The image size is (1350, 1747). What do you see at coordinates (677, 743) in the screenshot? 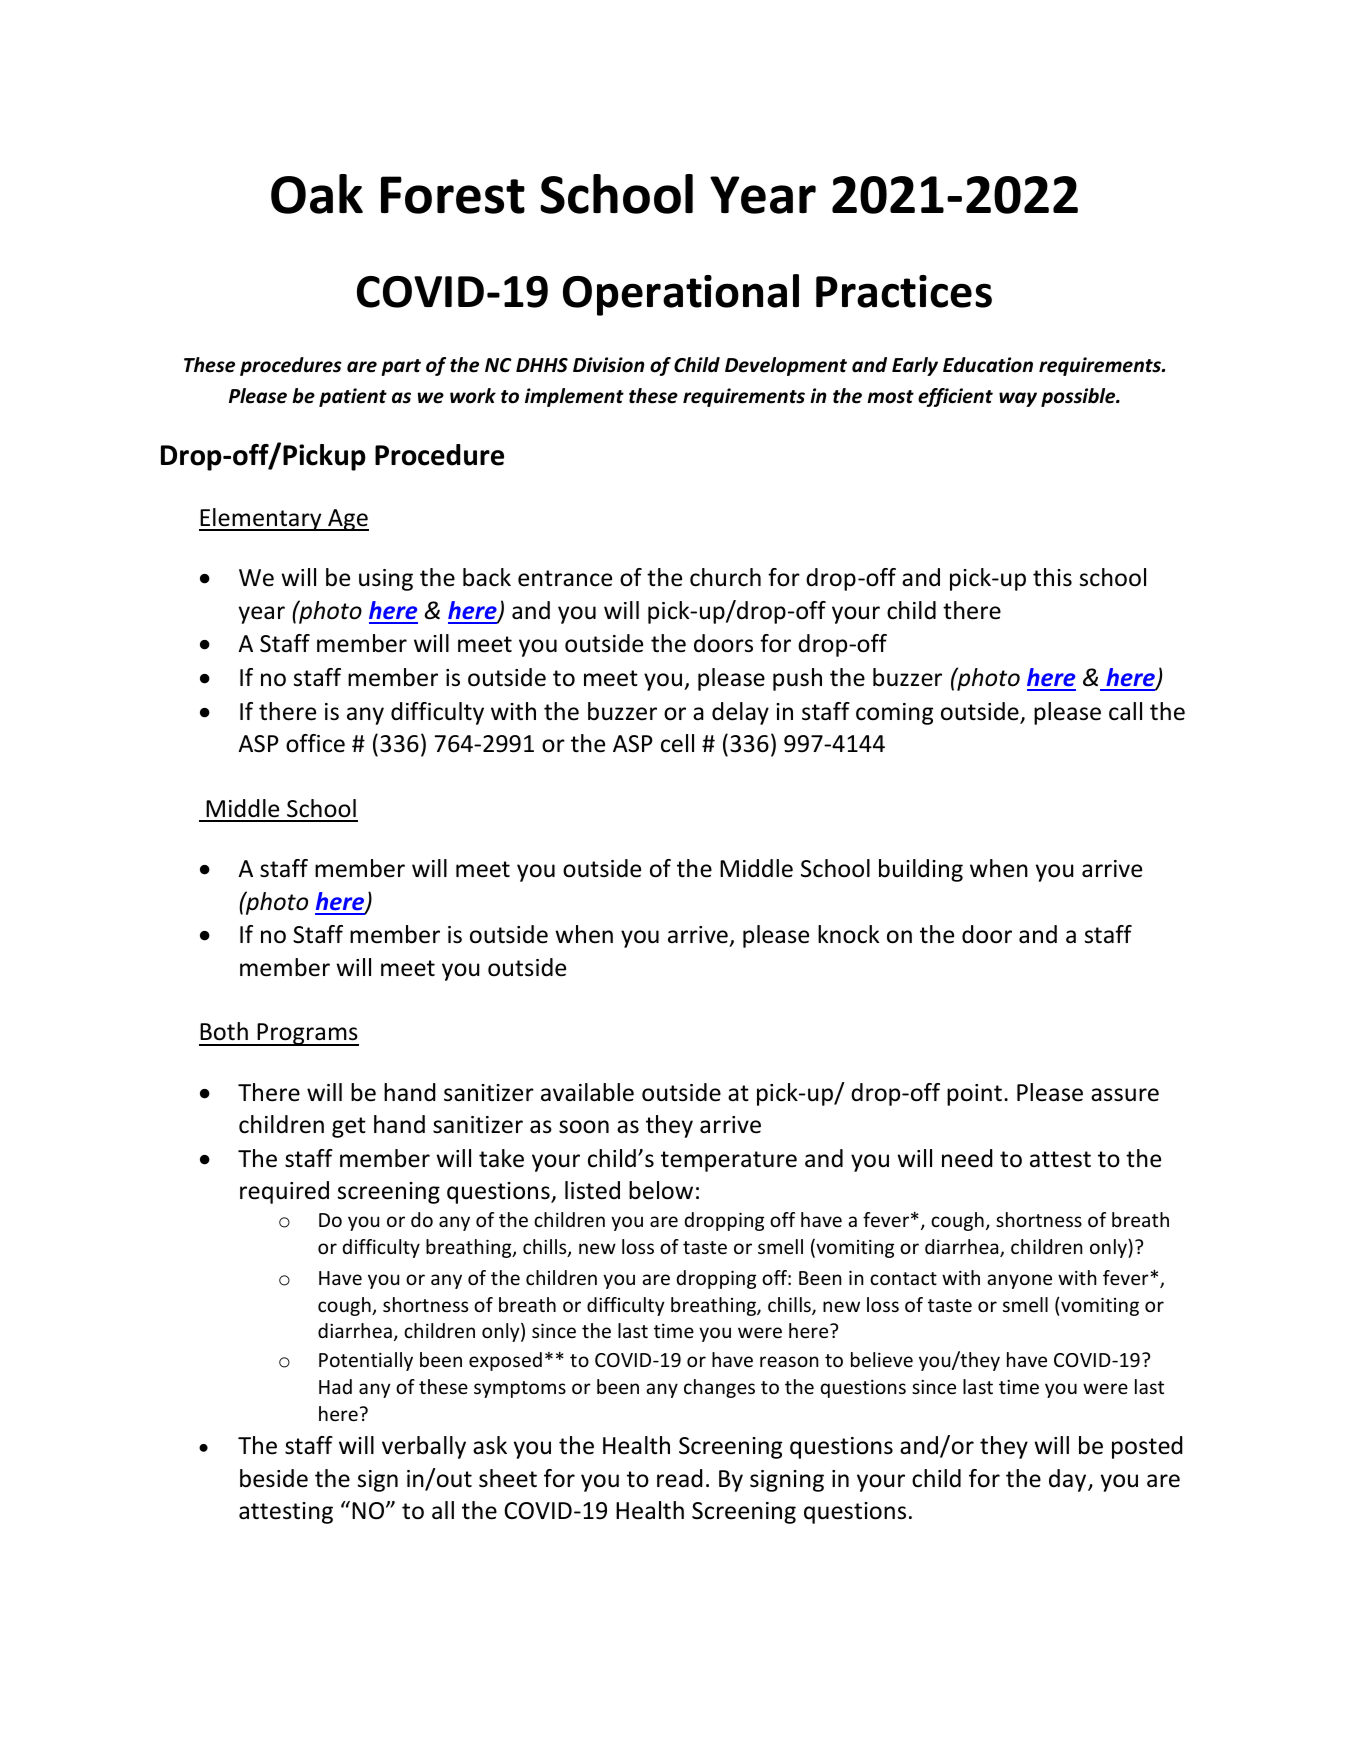
I see `cell` at bounding box center [677, 743].
